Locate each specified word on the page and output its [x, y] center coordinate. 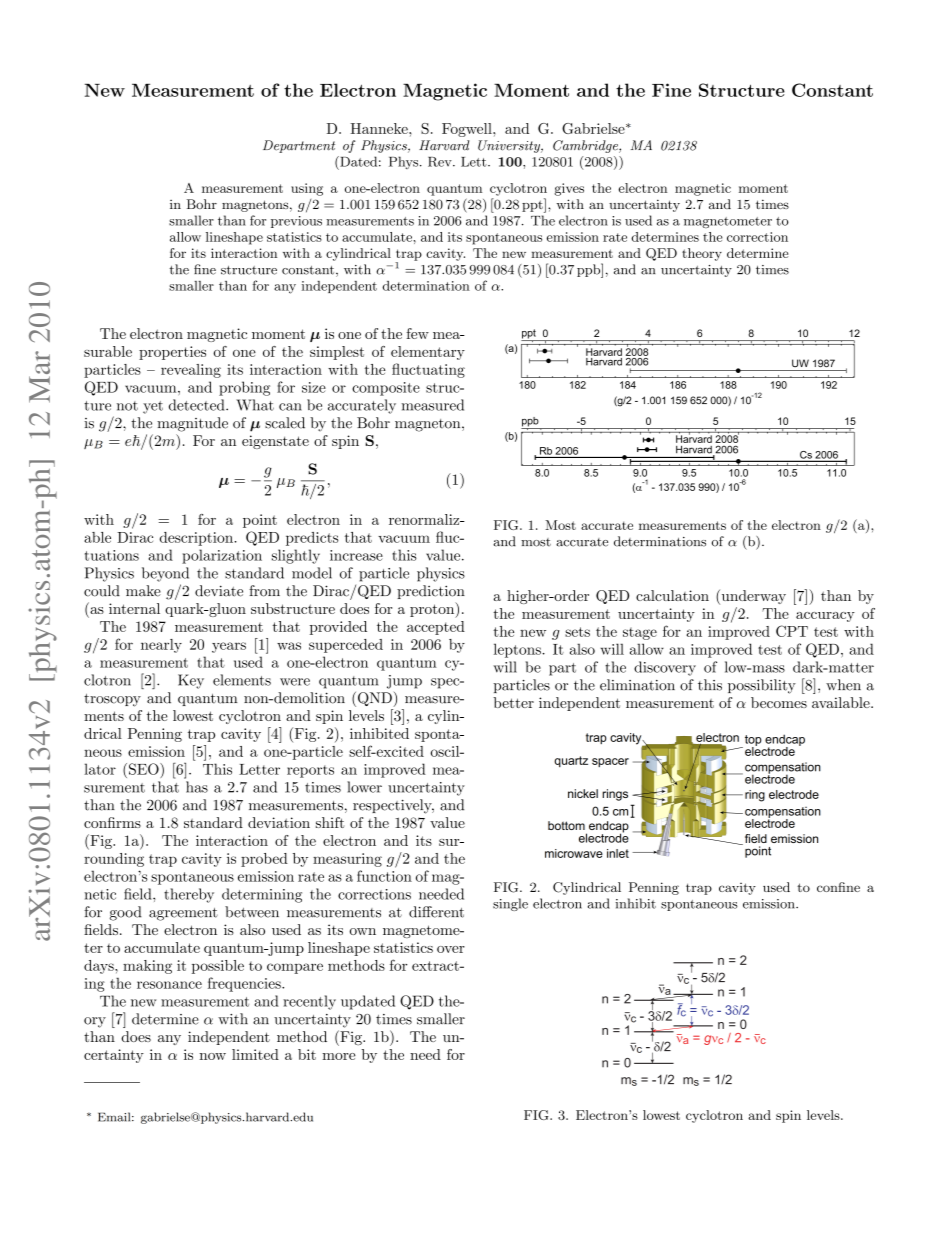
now [212, 1056]
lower [364, 787]
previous [296, 222]
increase [356, 555]
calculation [672, 595]
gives [569, 189]
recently [309, 1002]
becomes [779, 702]
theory [702, 254]
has [197, 787]
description [198, 539]
